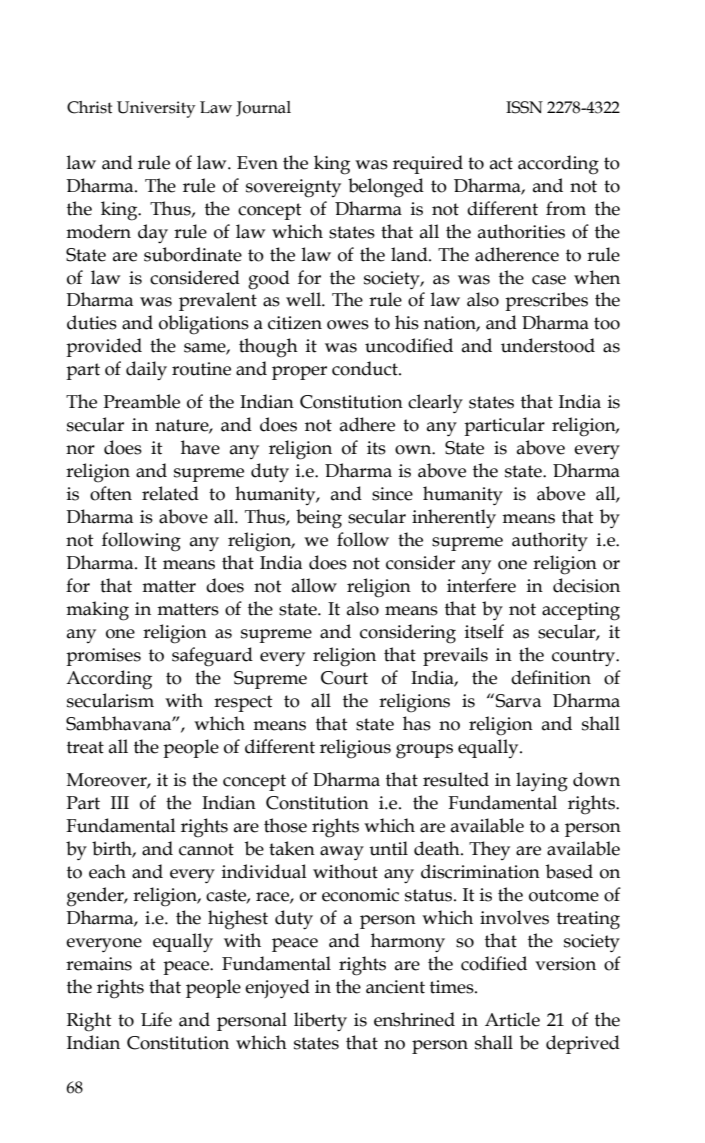 Image resolution: width=705 pixels, height=1143 pixels. I want to click on owes, so click(348, 325).
